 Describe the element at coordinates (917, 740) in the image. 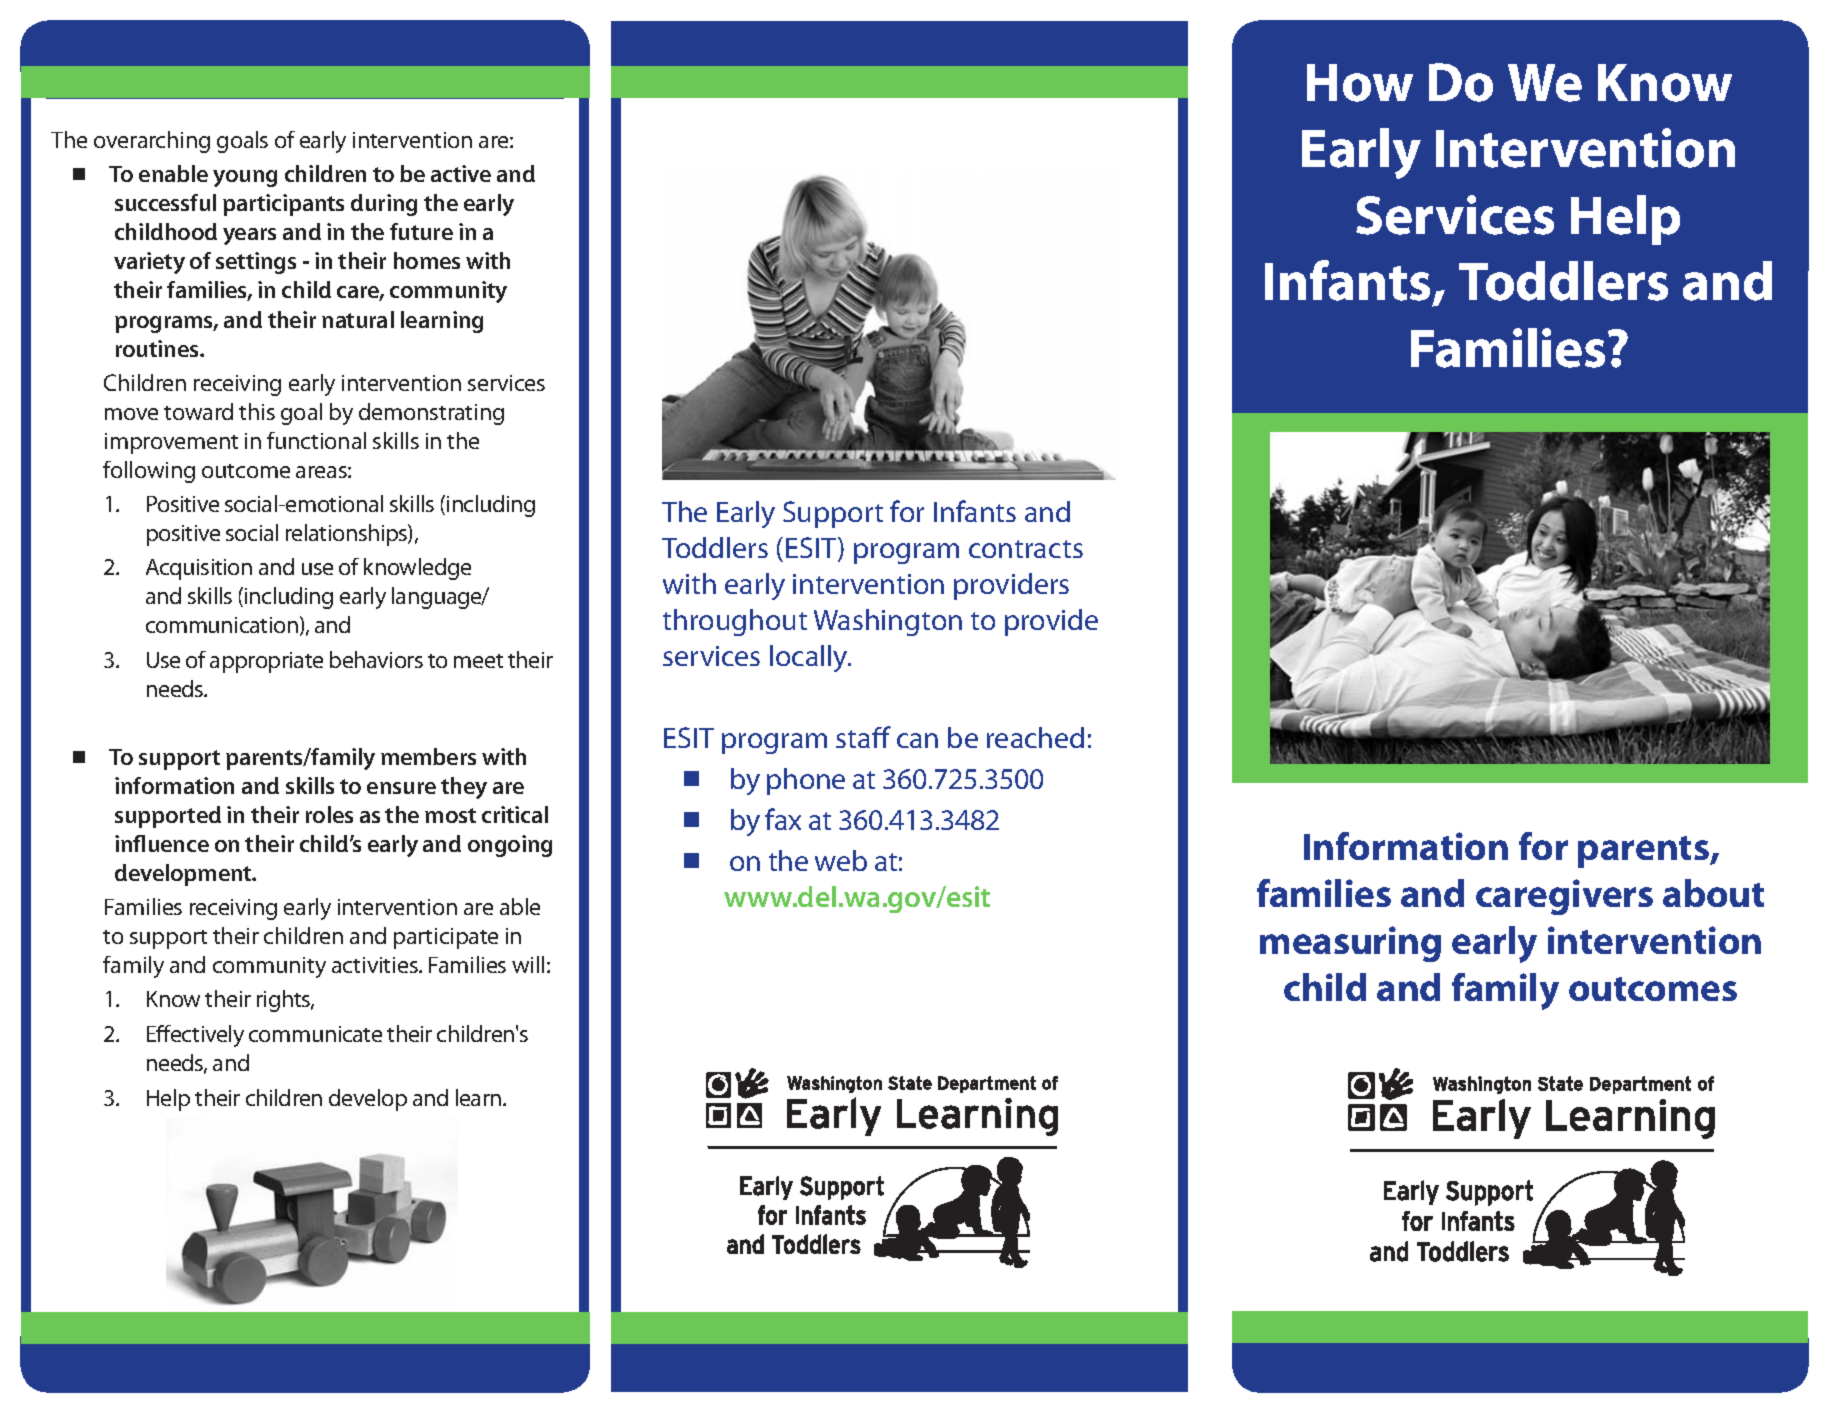

I see `can` at that location.
